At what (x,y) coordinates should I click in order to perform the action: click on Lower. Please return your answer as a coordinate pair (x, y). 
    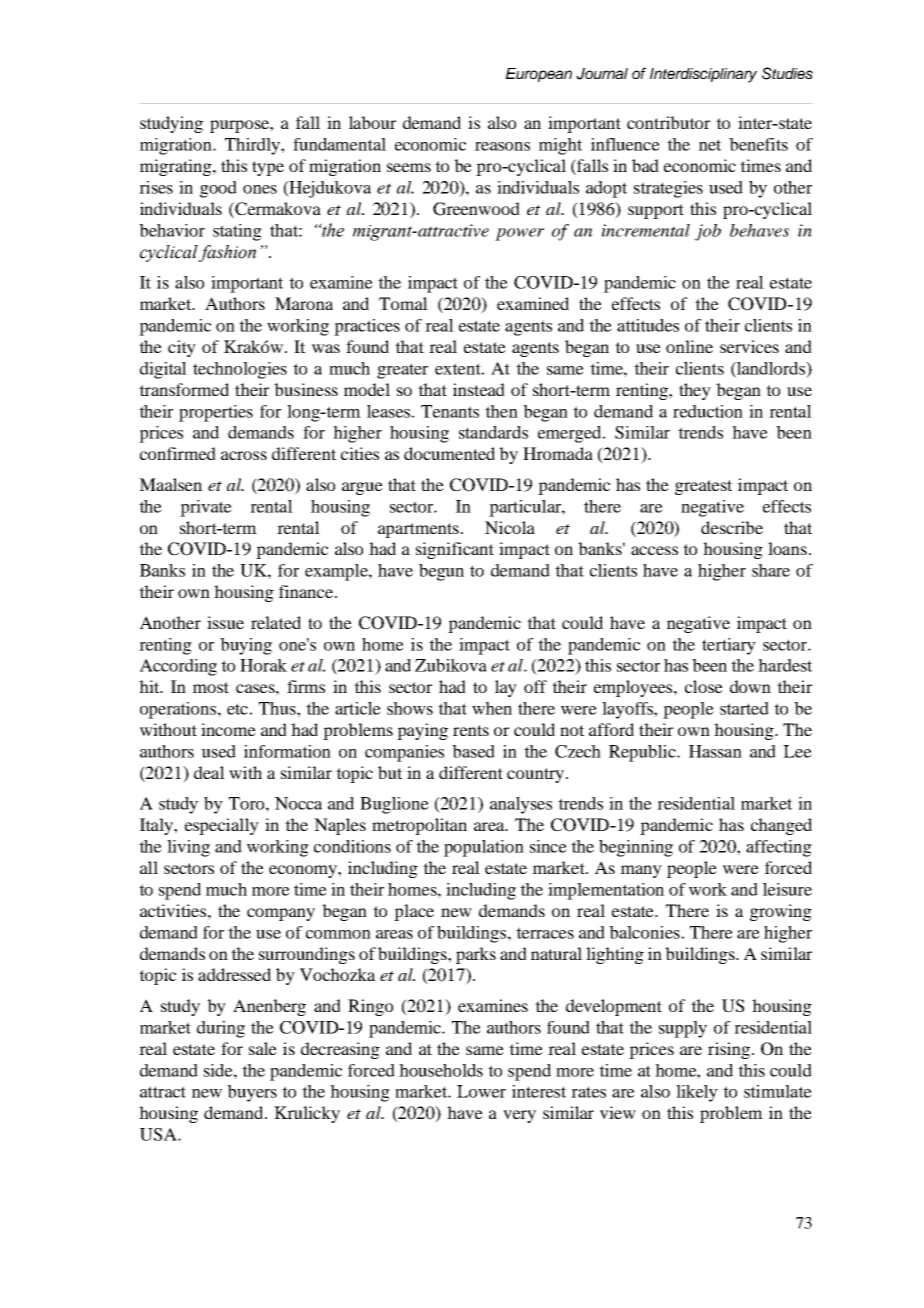
    Looking at the image, I should click on (481, 1091).
